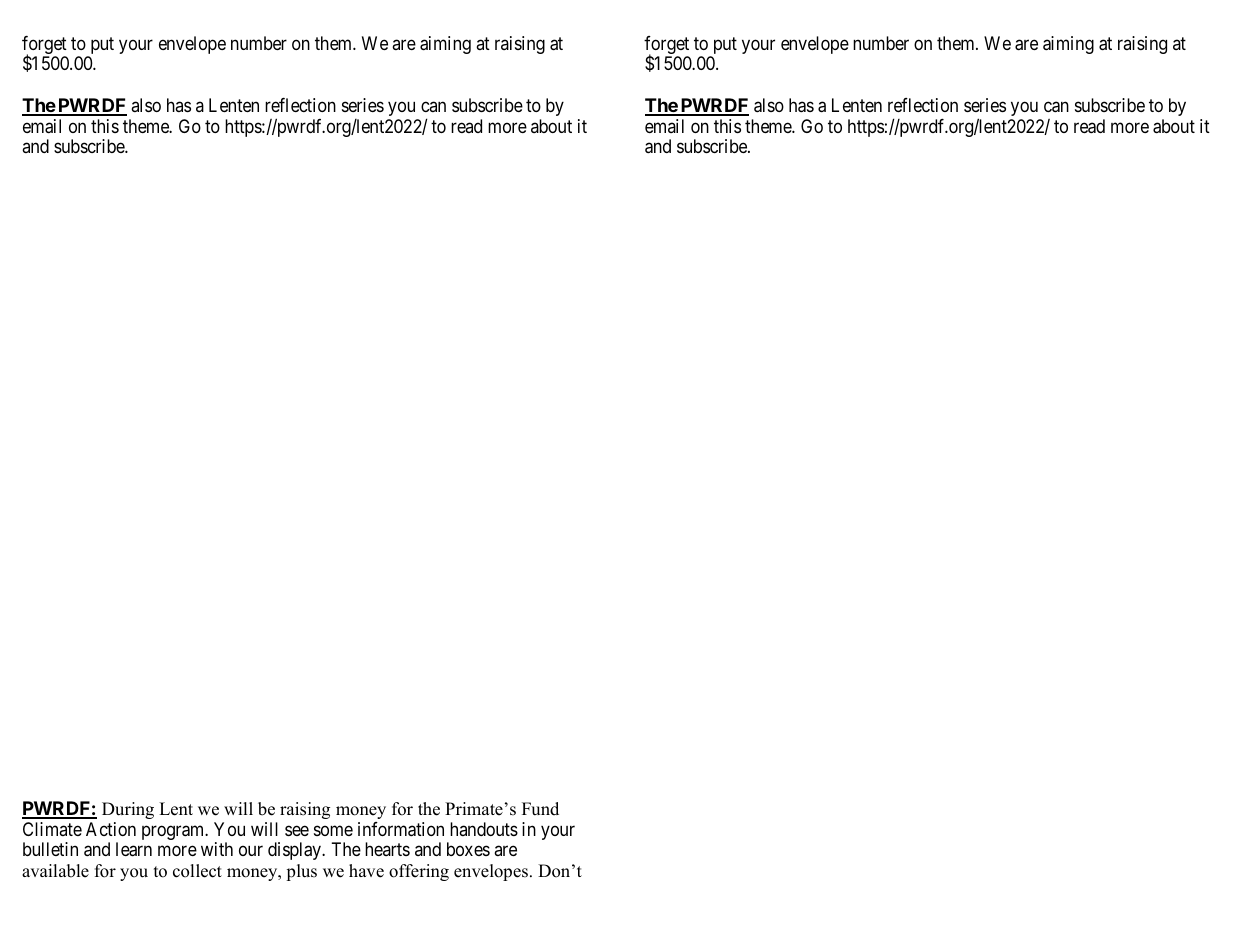 This screenshot has height=952, width=1233. I want to click on handouts, so click(484, 829).
